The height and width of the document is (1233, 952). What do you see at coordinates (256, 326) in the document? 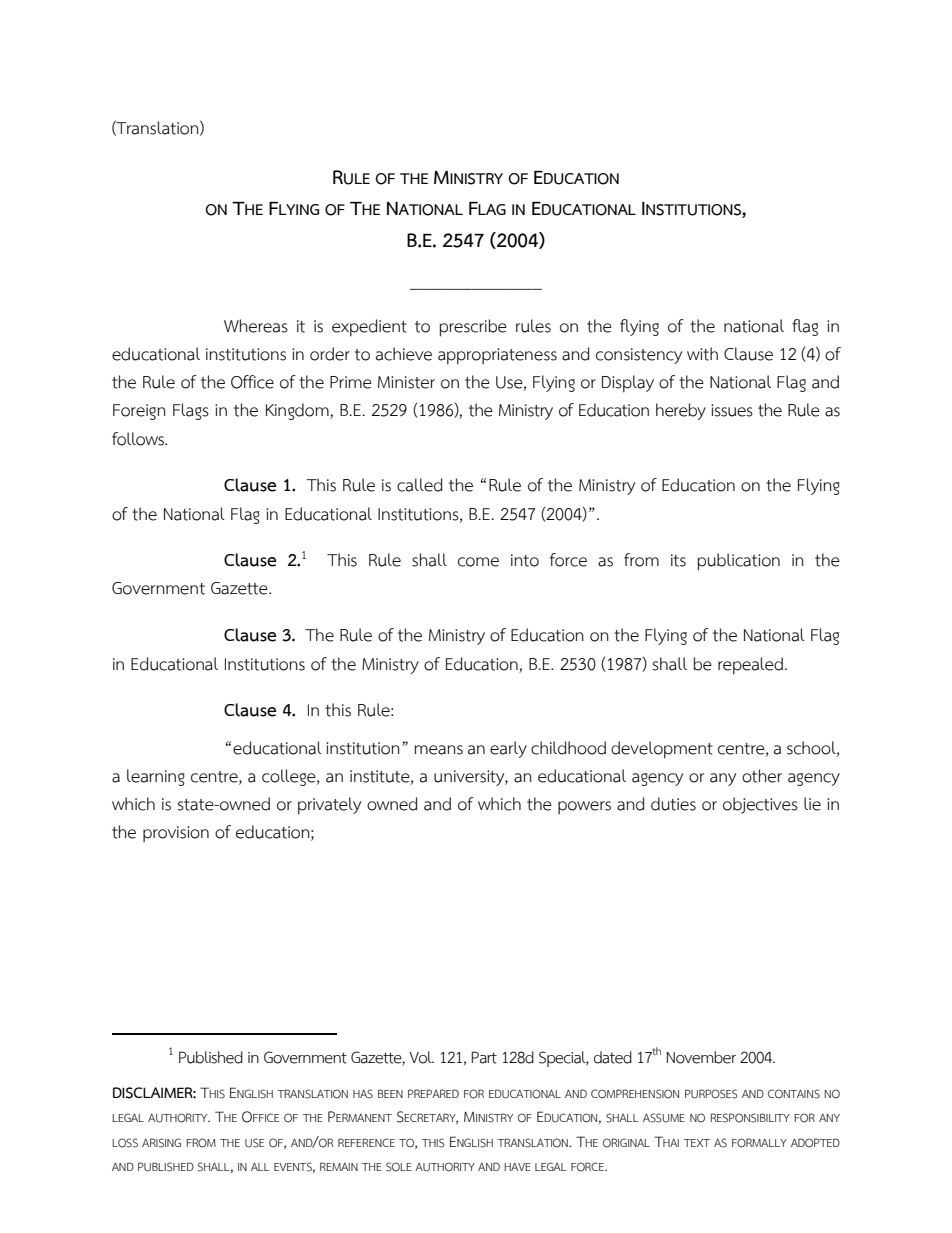
I see `Whereas` at bounding box center [256, 326].
